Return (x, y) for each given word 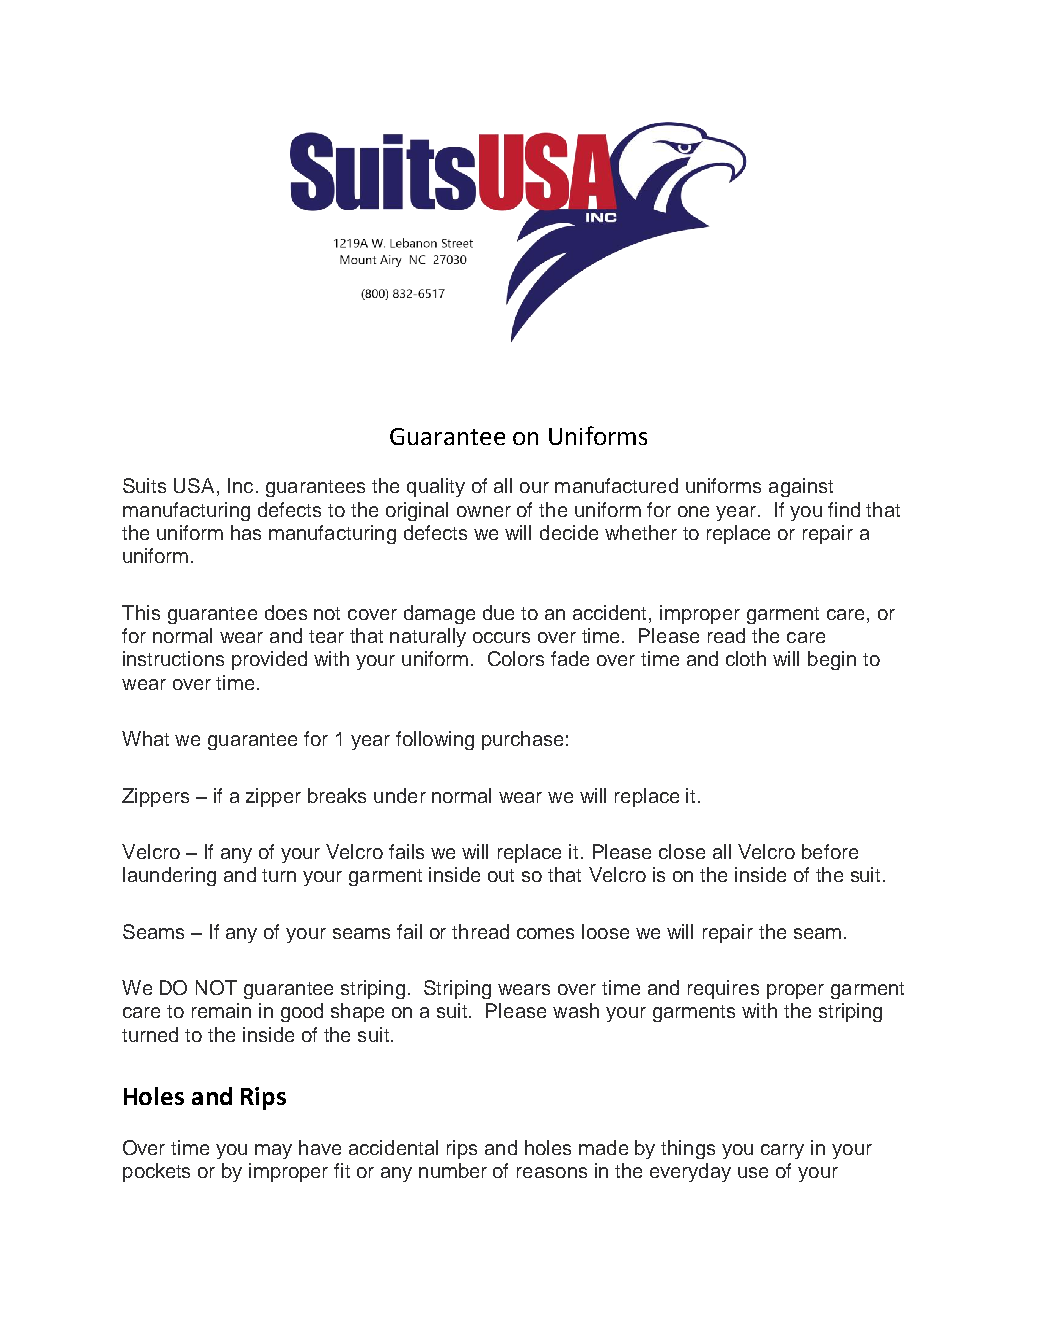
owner (484, 511)
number (453, 1170)
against (801, 487)
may (273, 1151)
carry (782, 1151)
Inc (240, 485)
